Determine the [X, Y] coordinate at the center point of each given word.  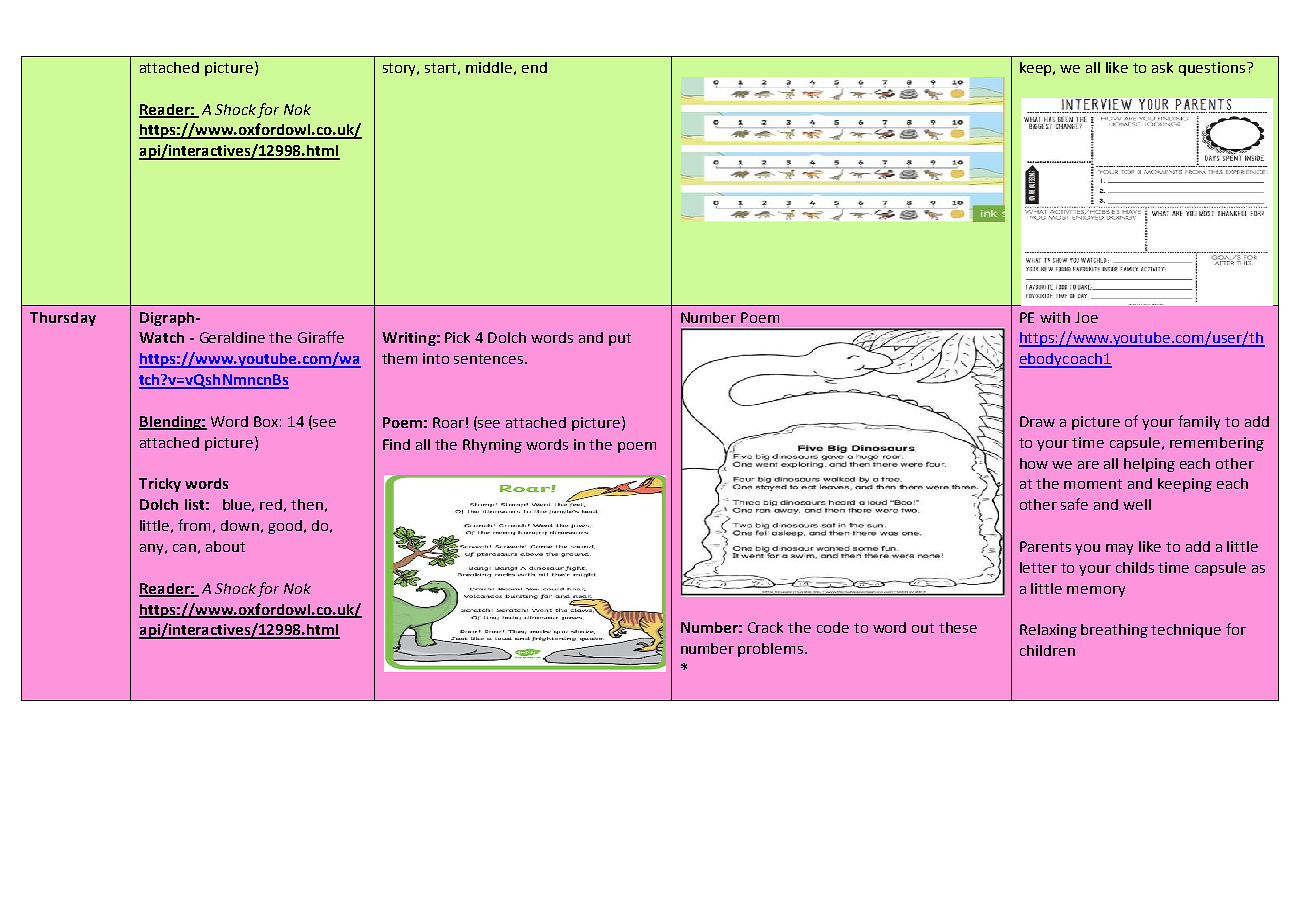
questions [1213, 69]
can [184, 548]
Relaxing [1048, 631]
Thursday [63, 319]
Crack [765, 627]
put [620, 339]
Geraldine [232, 337]
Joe [1086, 317]
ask [1162, 67]
